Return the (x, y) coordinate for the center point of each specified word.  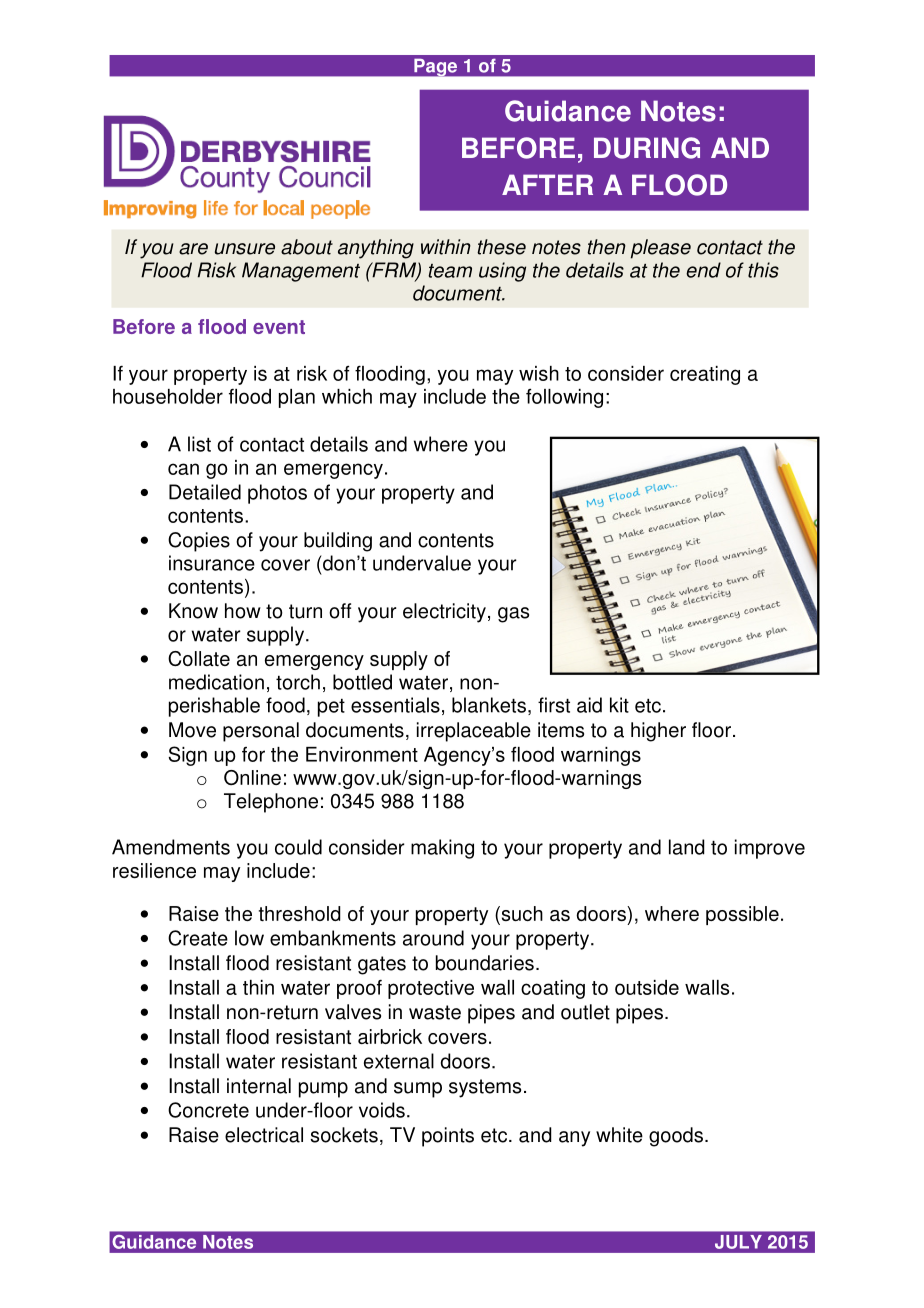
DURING (647, 148)
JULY (738, 1242)
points (448, 1137)
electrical (264, 1135)
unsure (245, 249)
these (501, 247)
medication (216, 682)
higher (658, 732)
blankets (489, 705)
